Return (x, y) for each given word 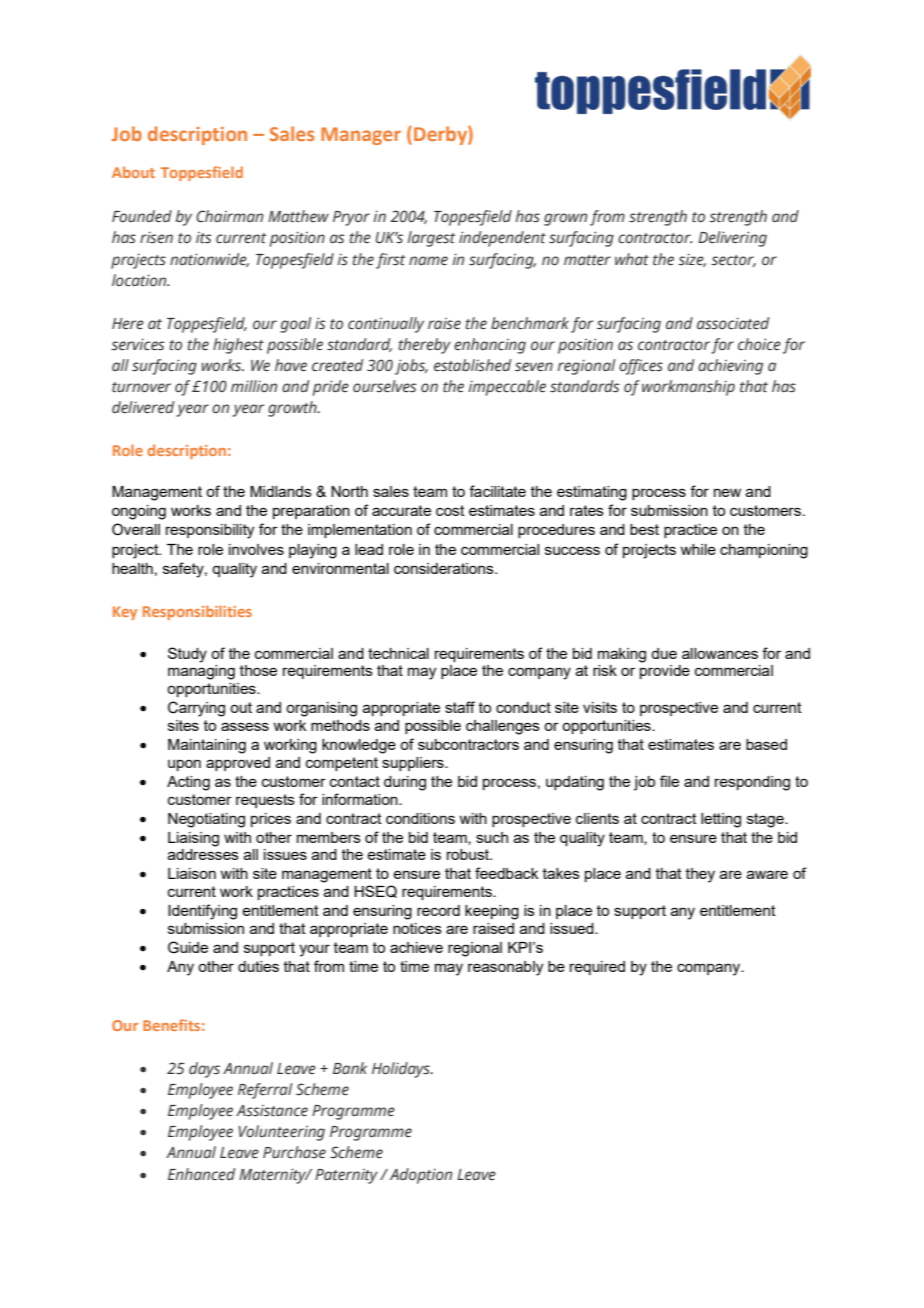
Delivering (732, 239)
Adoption (421, 1176)
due (664, 653)
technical (398, 653)
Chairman (229, 216)
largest (431, 239)
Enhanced (201, 1174)
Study (187, 655)
